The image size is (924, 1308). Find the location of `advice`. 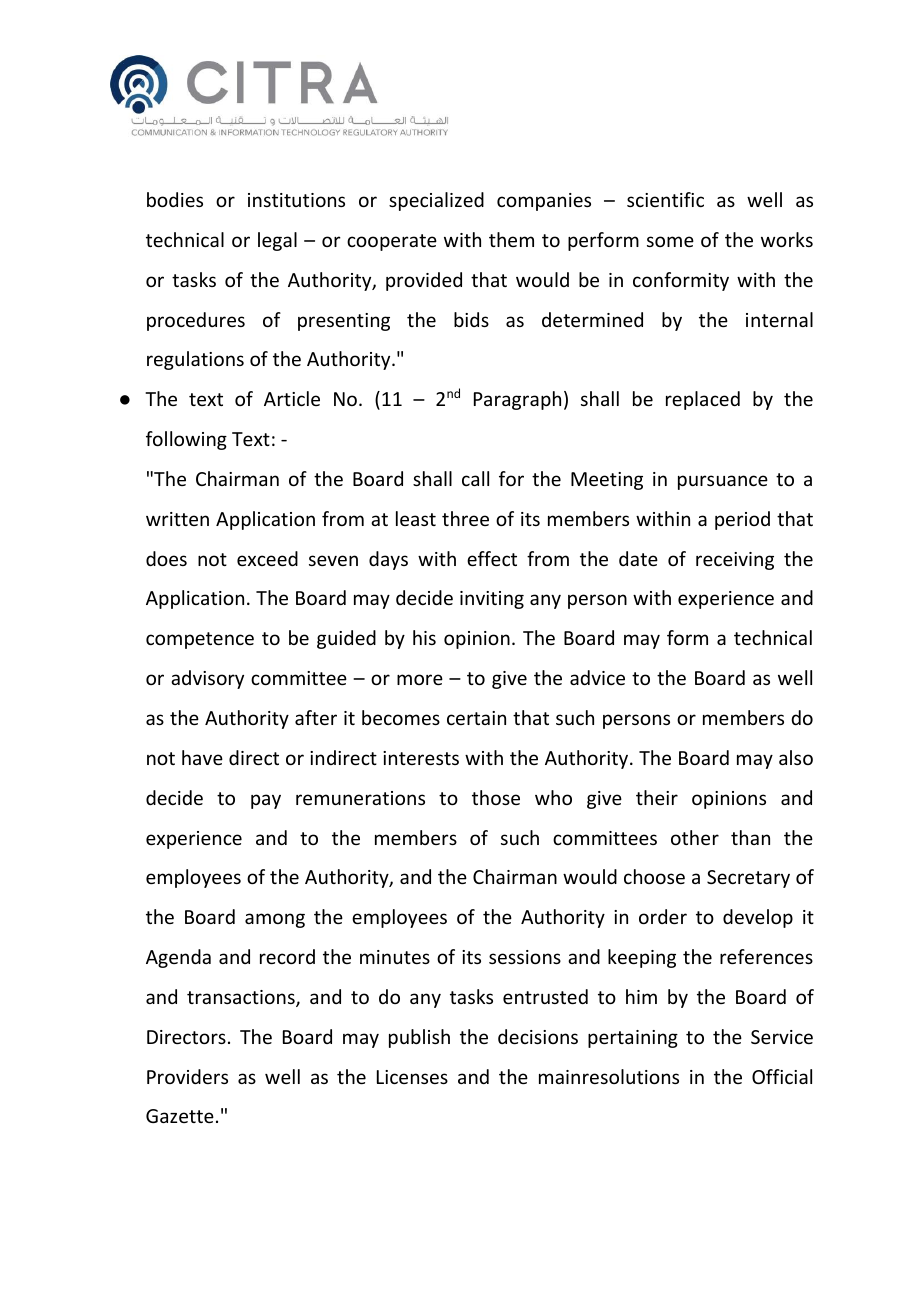

advice is located at coordinates (597, 677).
